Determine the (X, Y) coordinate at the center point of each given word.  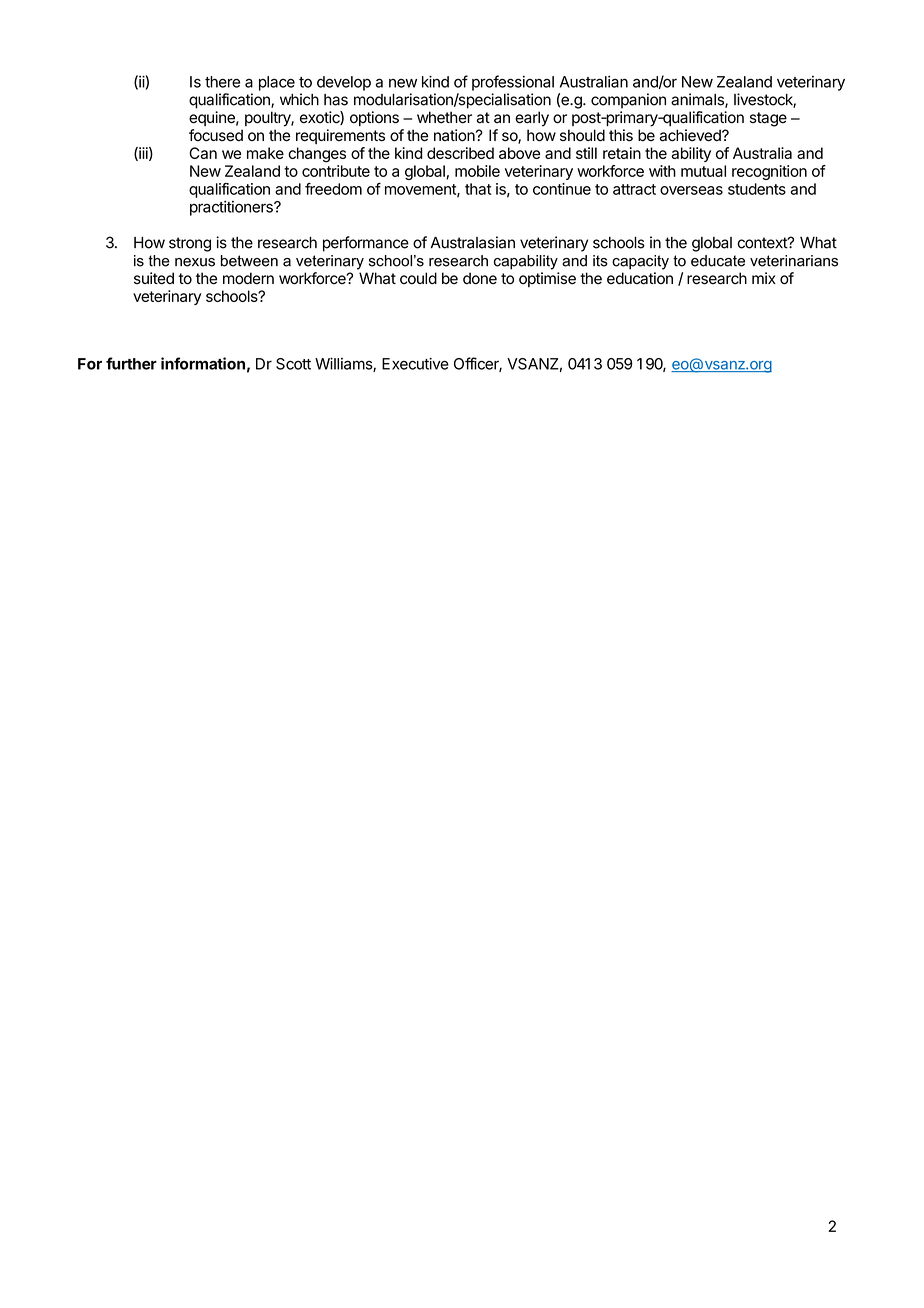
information (203, 363)
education (640, 278)
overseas (691, 190)
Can (203, 153)
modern (248, 278)
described (460, 153)
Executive (415, 363)
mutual (703, 171)
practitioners (232, 208)
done (480, 278)
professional (513, 83)
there (222, 82)
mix (764, 278)
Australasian (473, 242)
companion (628, 101)
